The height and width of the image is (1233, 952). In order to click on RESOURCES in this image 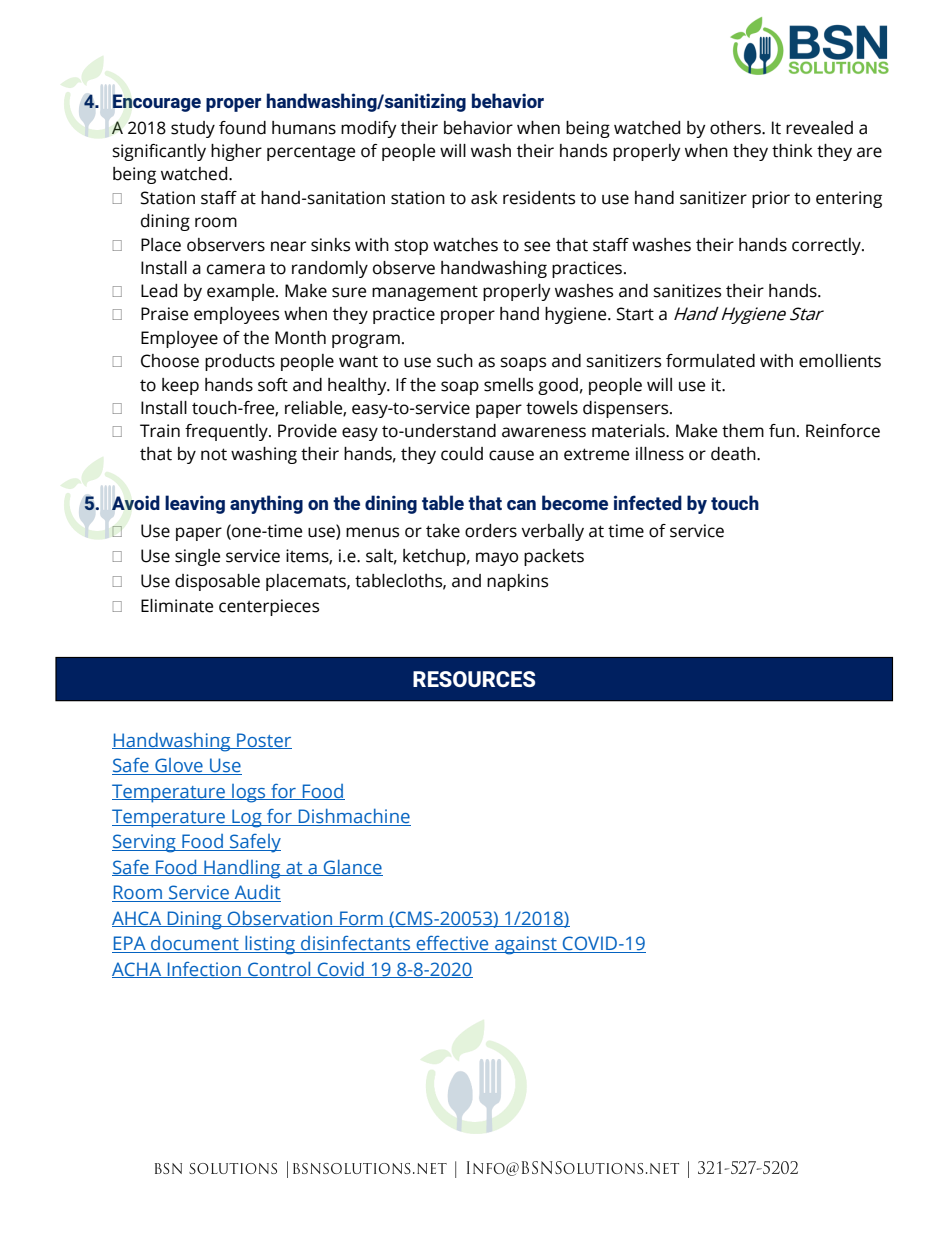, I will do `click(474, 679)`.
